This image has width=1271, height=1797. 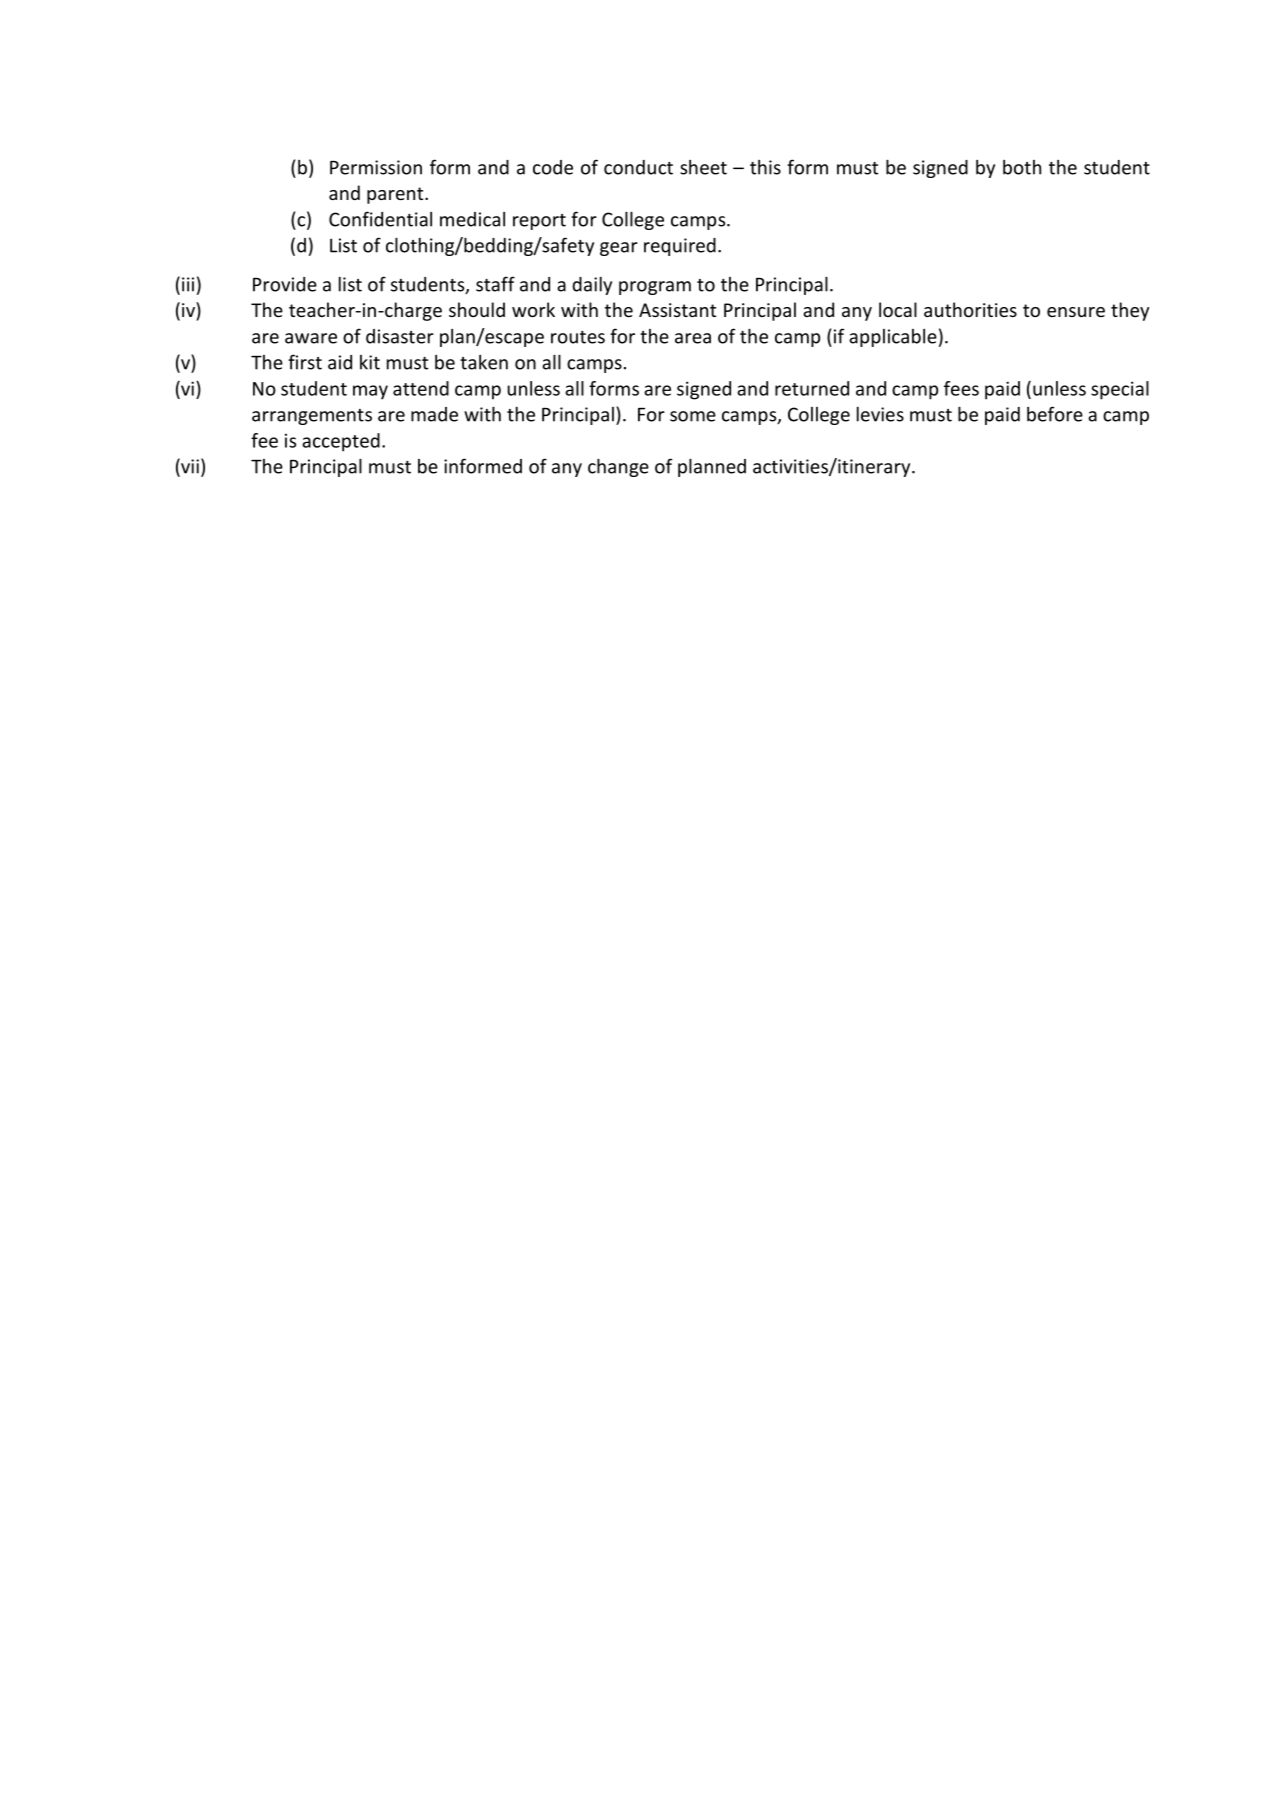 I want to click on Permission, so click(x=376, y=167).
